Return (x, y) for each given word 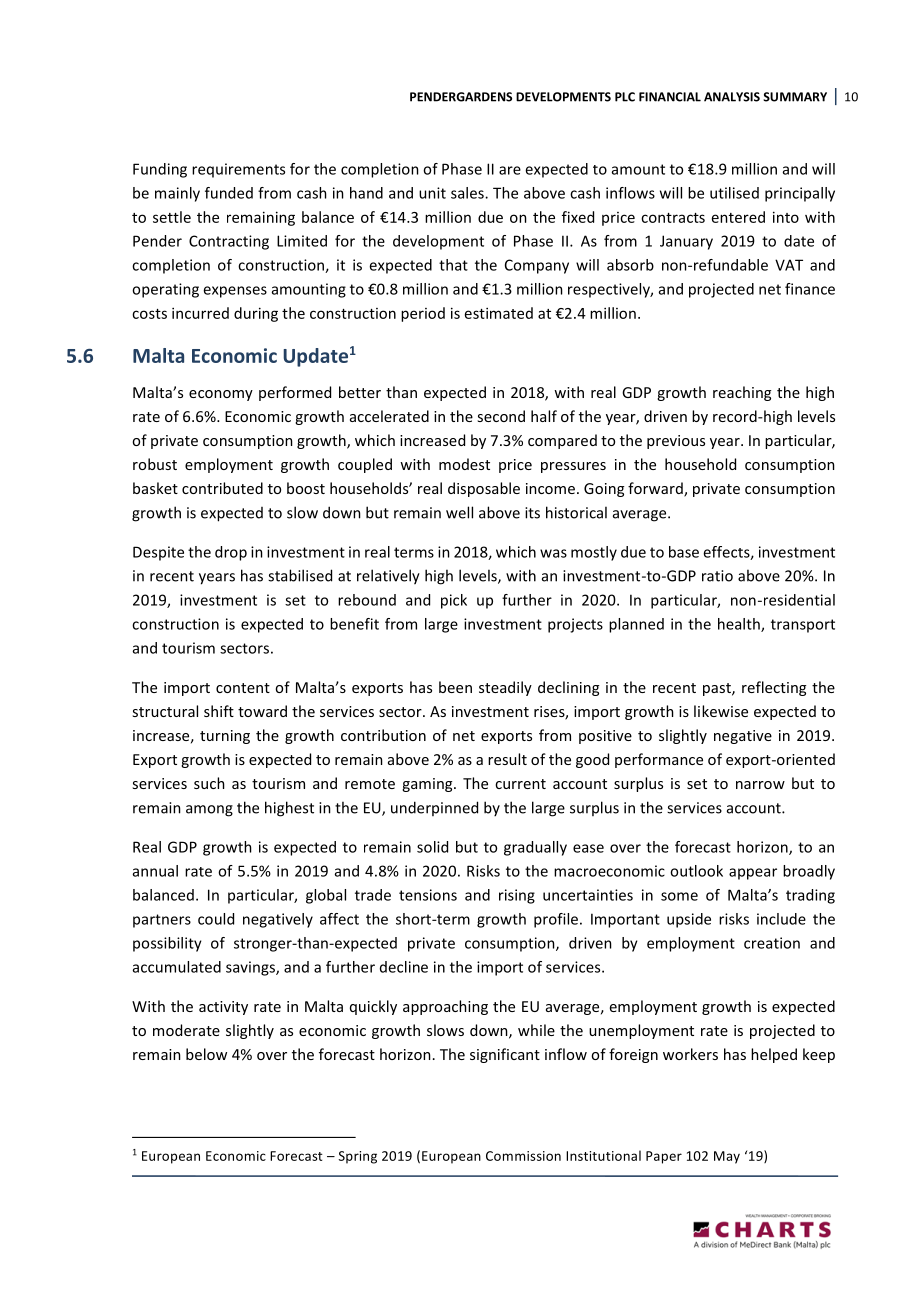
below (206, 1054)
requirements (238, 170)
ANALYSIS (732, 97)
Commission (523, 1156)
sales (468, 193)
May (727, 1157)
